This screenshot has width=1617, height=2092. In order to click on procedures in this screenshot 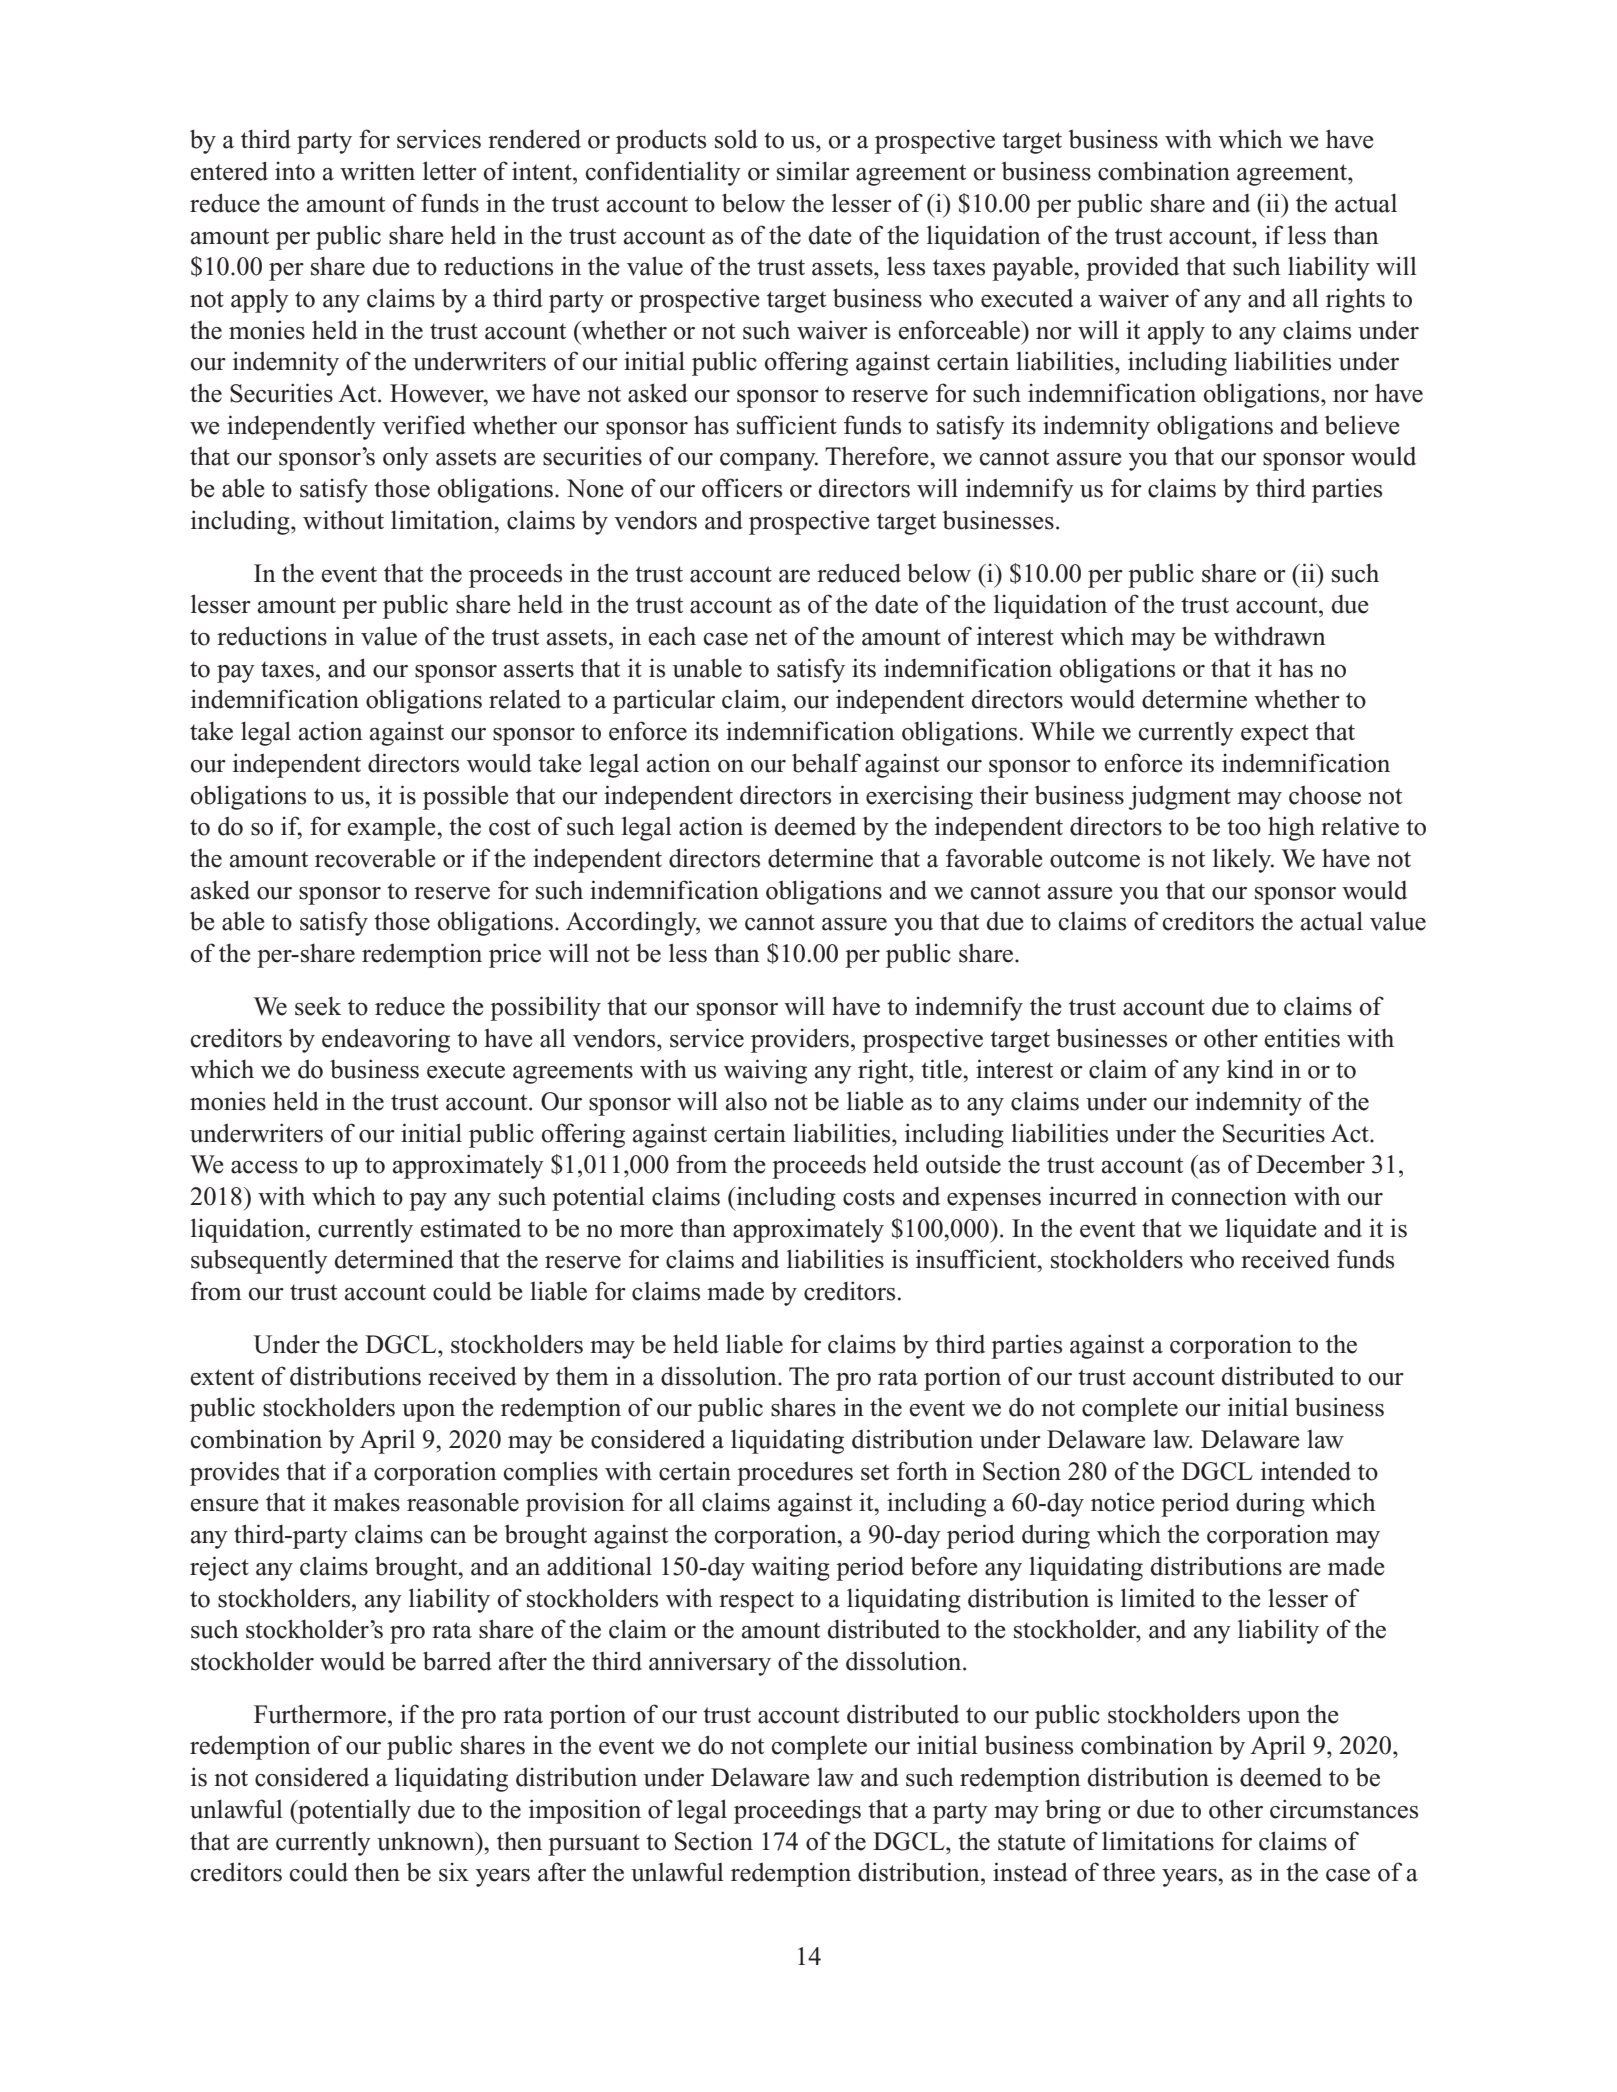, I will do `click(795, 1473)`.
